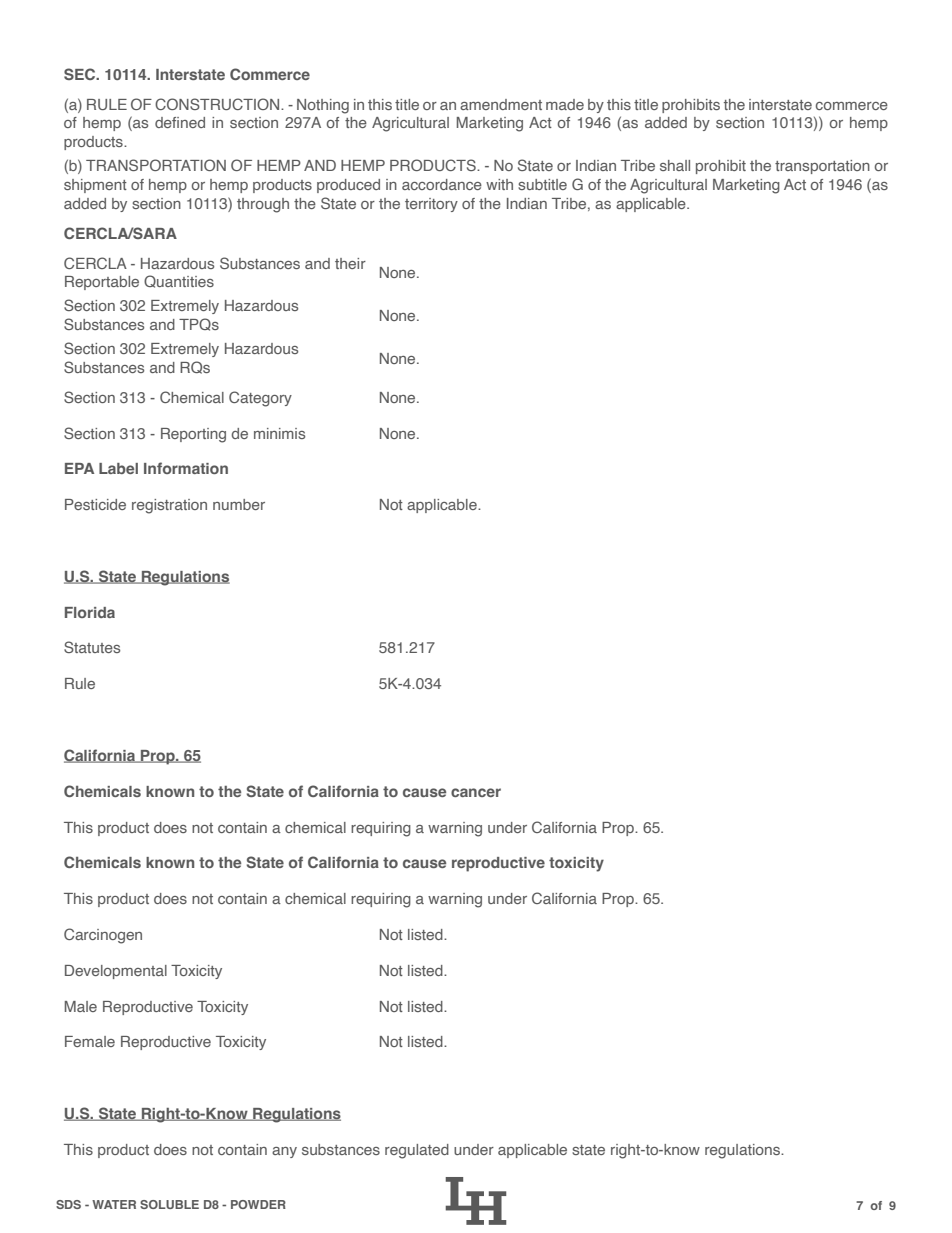 Image resolution: width=952 pixels, height=1233 pixels. Describe the element at coordinates (102, 283) in the screenshot. I see `Reportable` at that location.
